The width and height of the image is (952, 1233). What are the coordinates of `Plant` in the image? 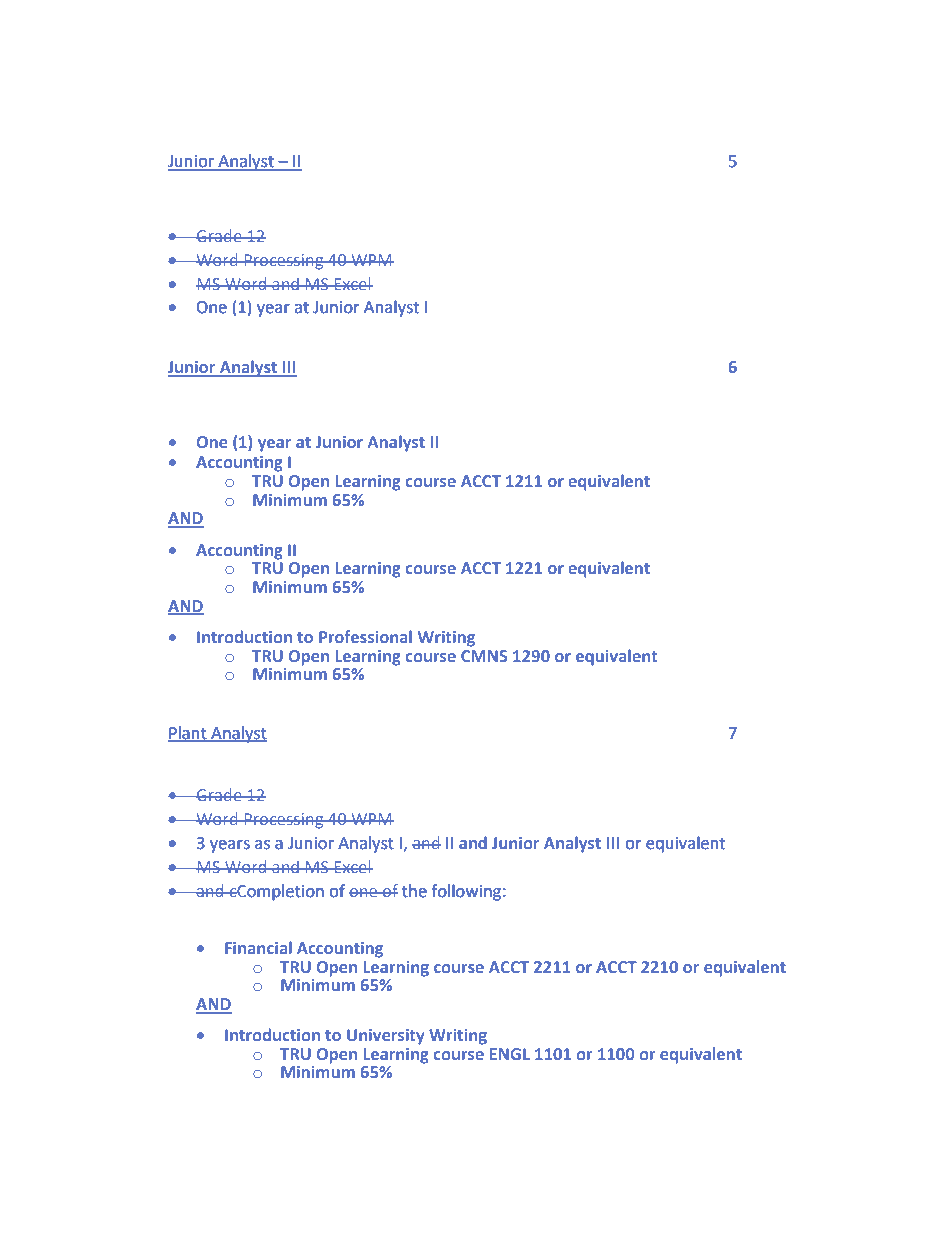 It's located at (188, 733).
